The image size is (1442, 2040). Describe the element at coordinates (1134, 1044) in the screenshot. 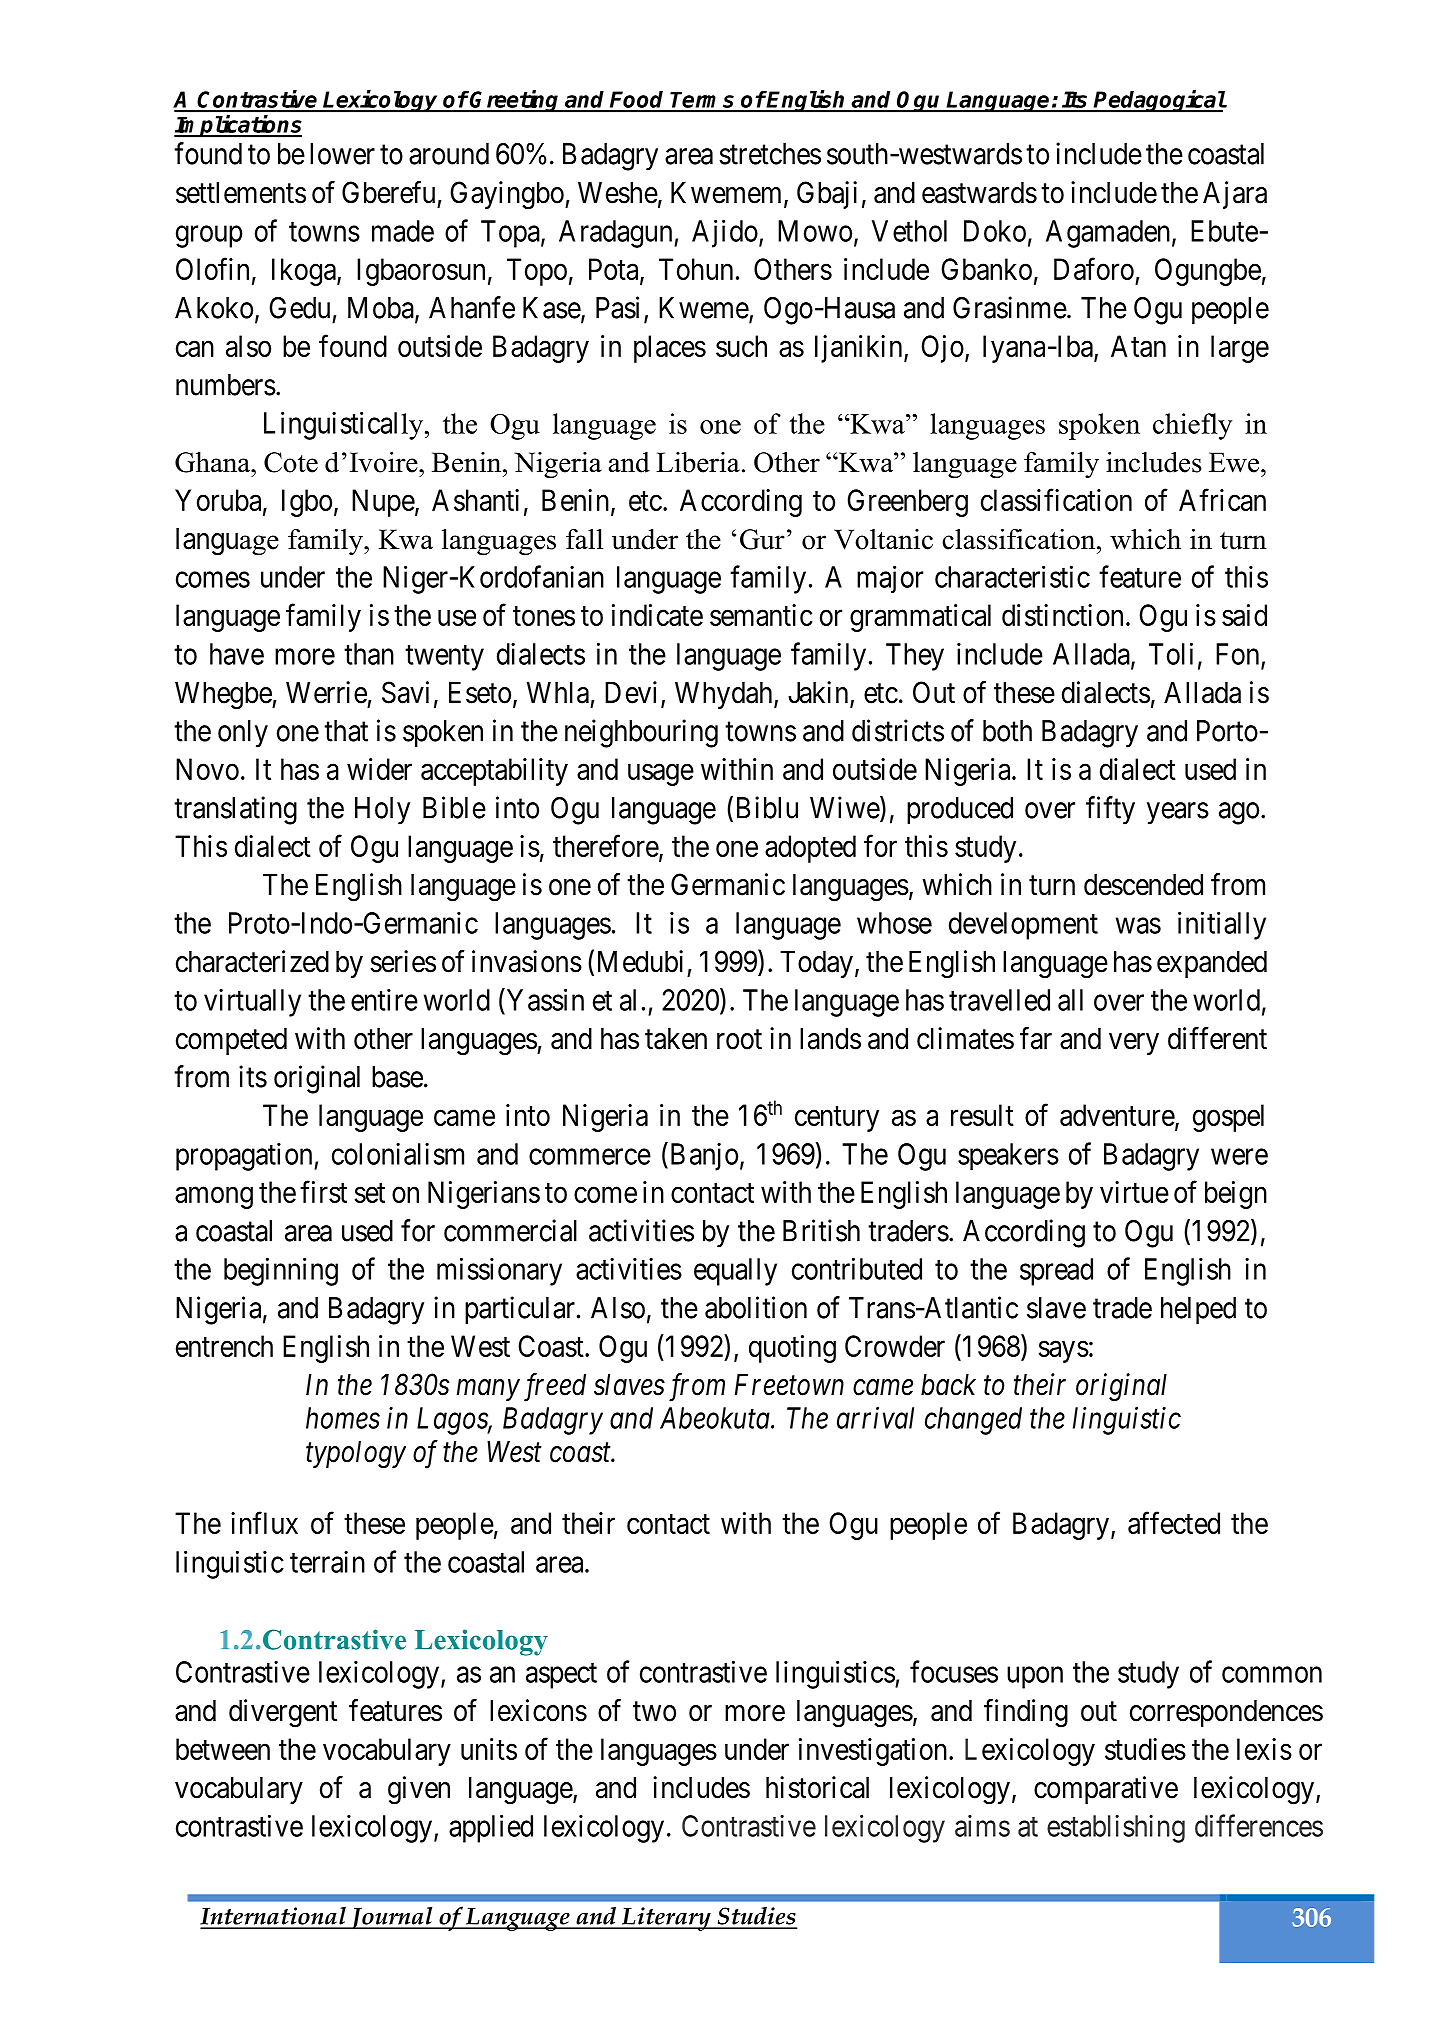

I see `very` at that location.
